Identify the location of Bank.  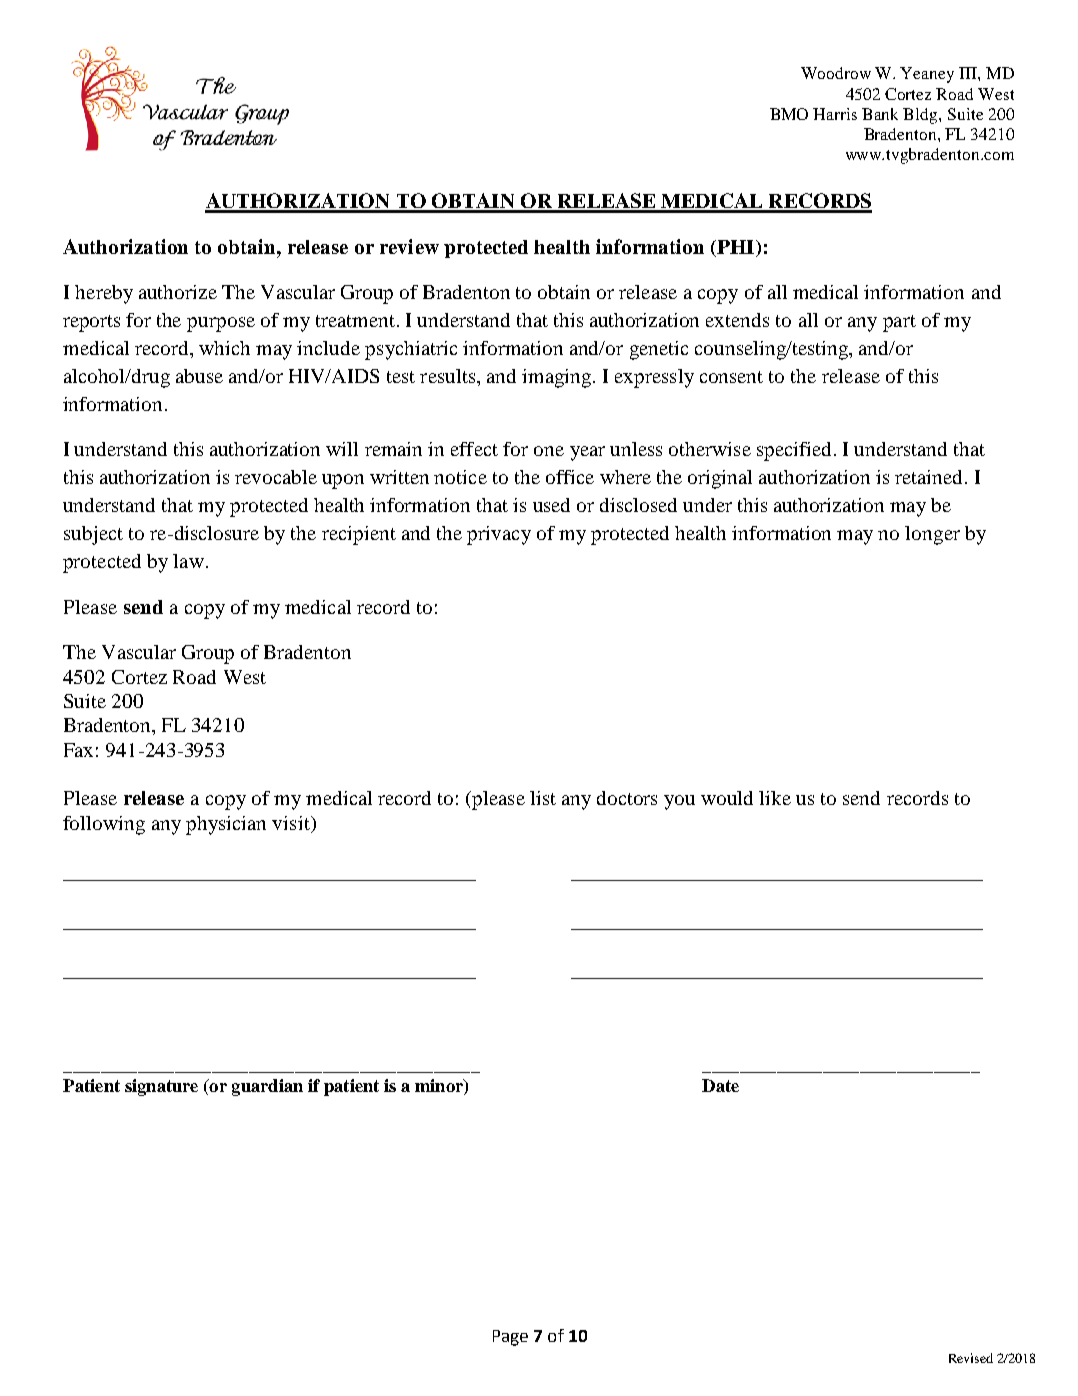
(880, 114).
